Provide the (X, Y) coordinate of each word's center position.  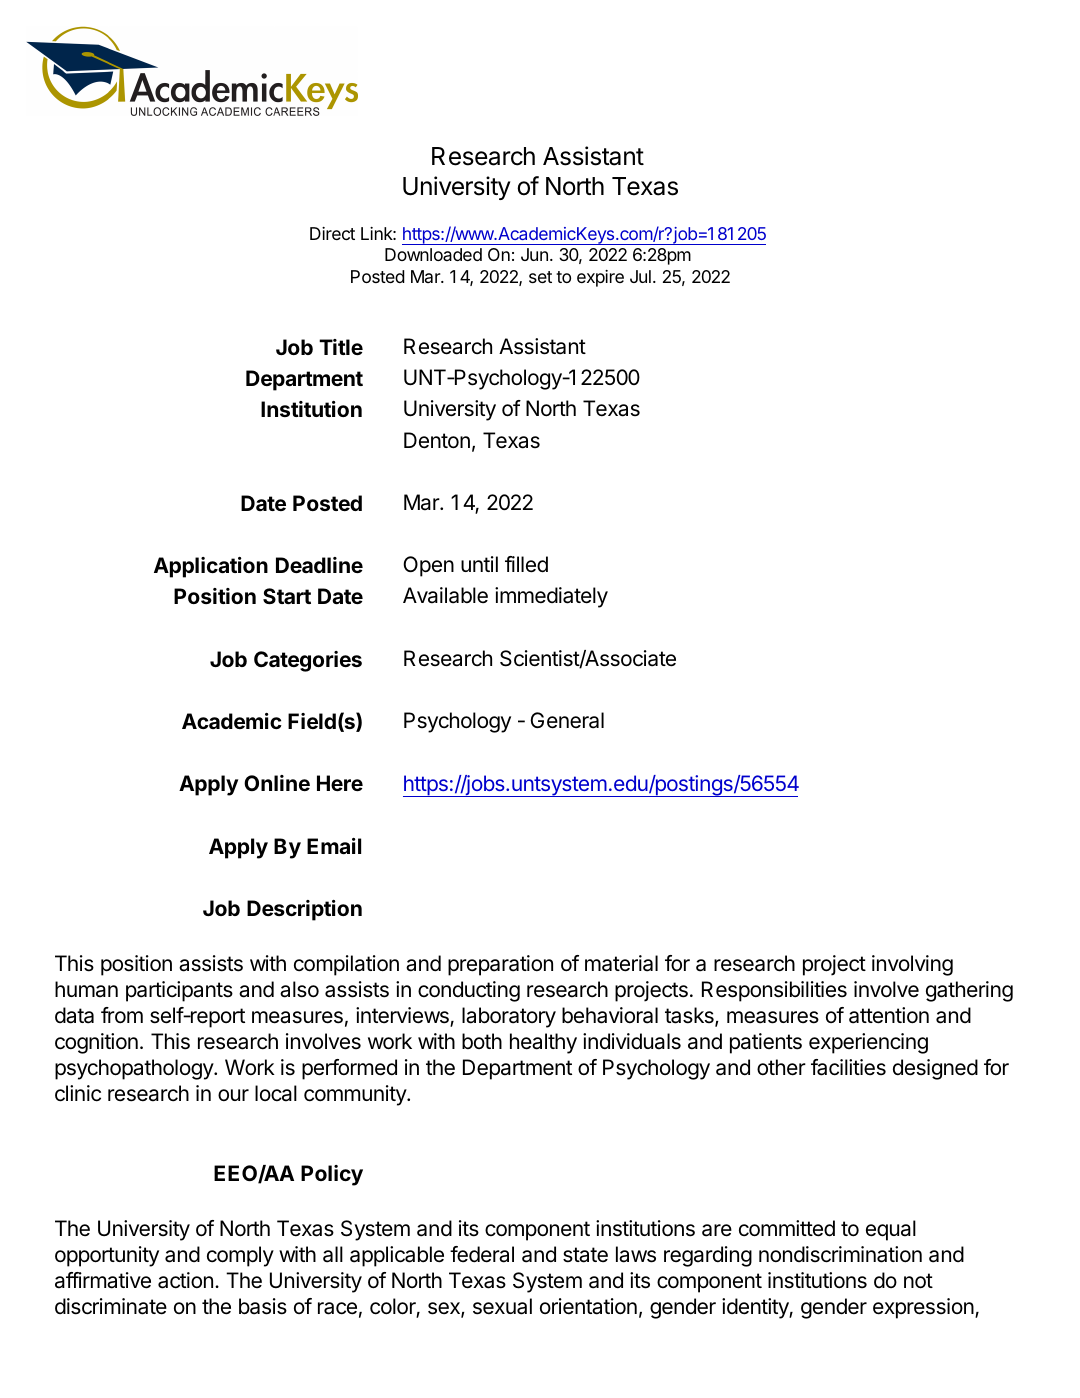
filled (526, 564)
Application (211, 567)
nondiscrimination (840, 1254)
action (185, 1280)
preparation (500, 965)
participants (179, 991)
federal (482, 1254)
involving (912, 965)
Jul (640, 276)
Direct (332, 233)
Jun (534, 254)
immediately (551, 597)
